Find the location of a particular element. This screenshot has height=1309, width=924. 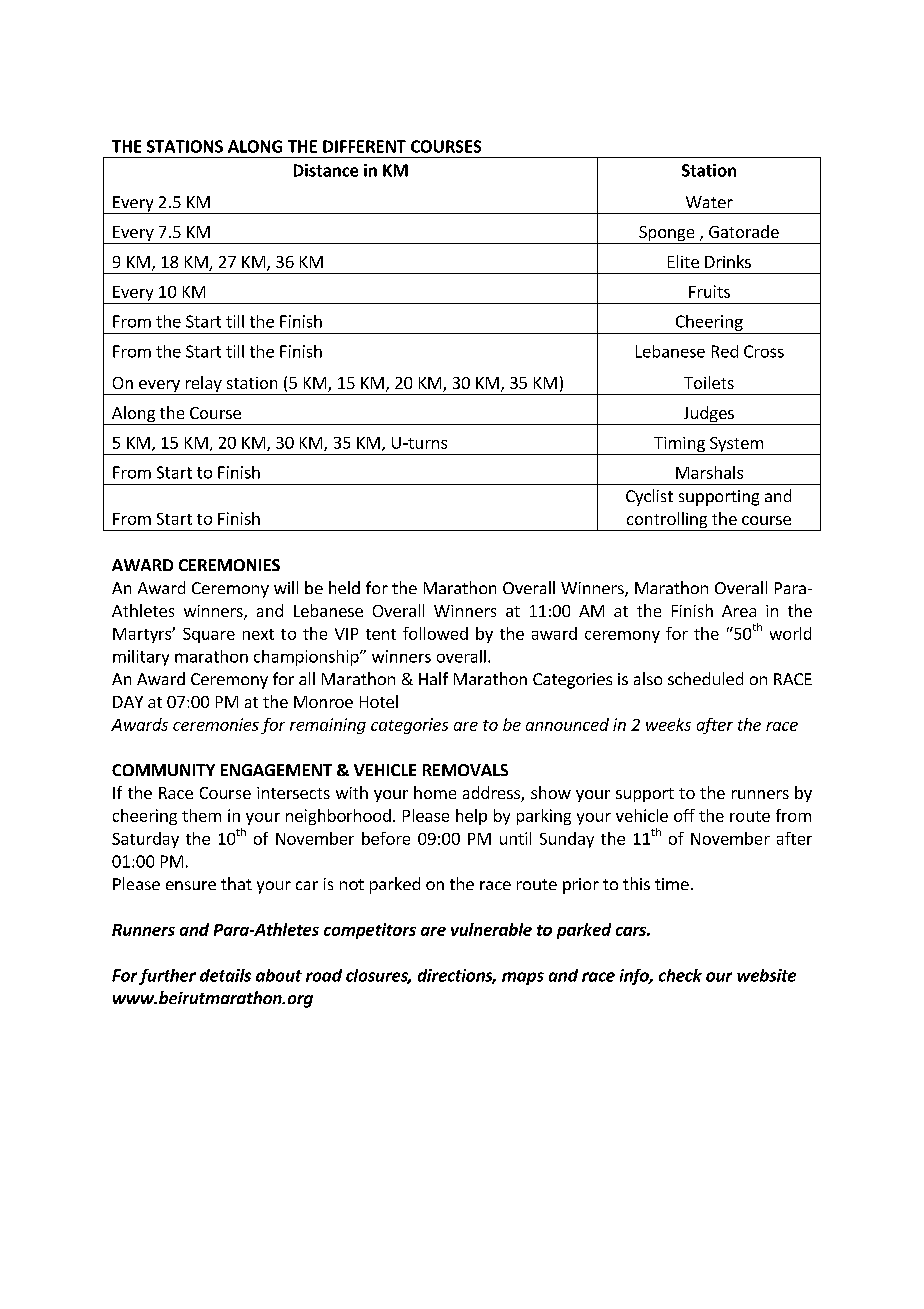

weeks is located at coordinates (668, 724).
